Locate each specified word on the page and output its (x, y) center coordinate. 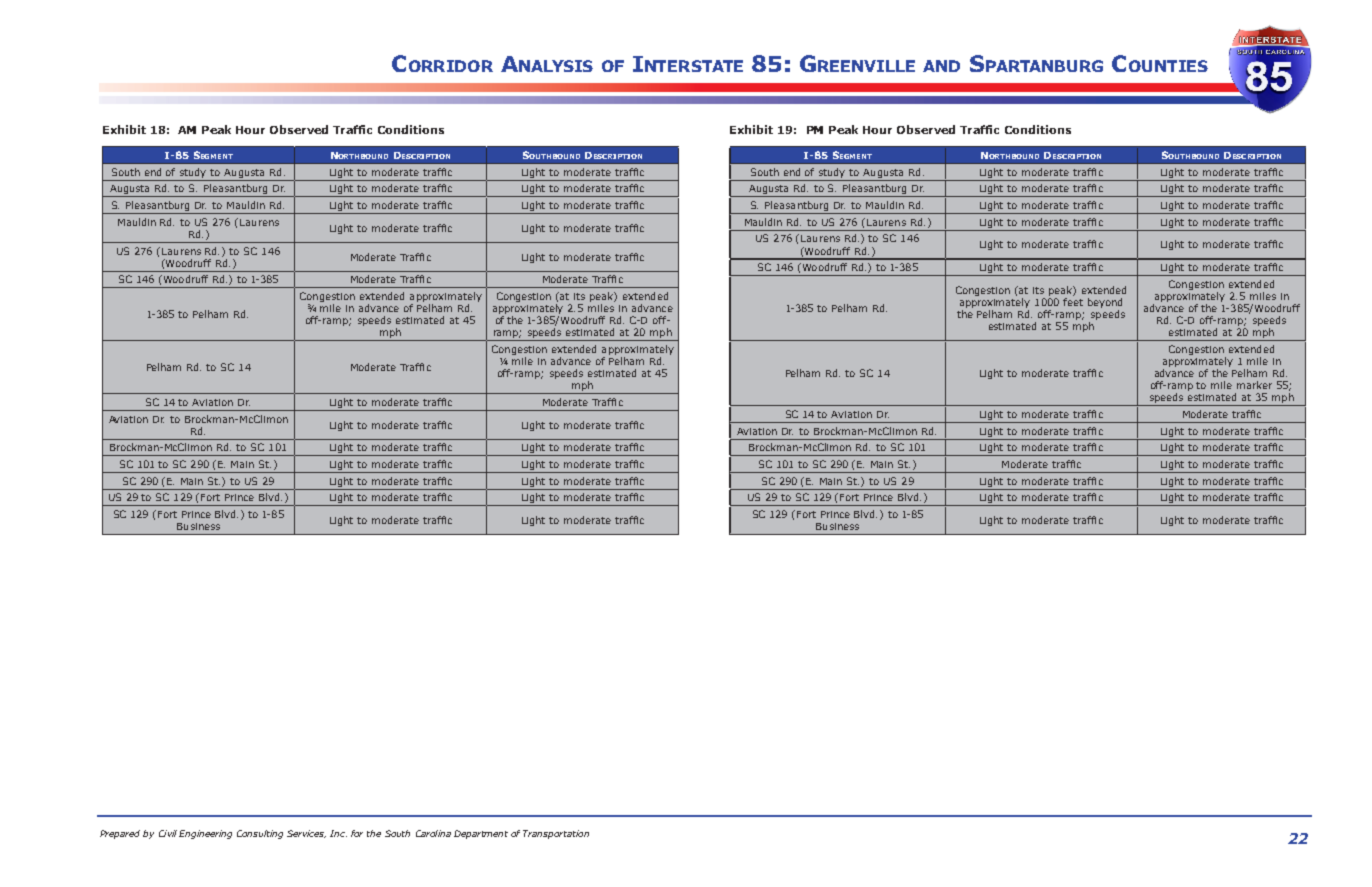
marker (1254, 385)
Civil (168, 833)
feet (1073, 302)
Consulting (260, 834)
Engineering (205, 834)
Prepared (120, 834)
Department (481, 834)
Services (306, 834)
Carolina (433, 833)
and (941, 66)
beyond (1105, 304)
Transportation (556, 834)
